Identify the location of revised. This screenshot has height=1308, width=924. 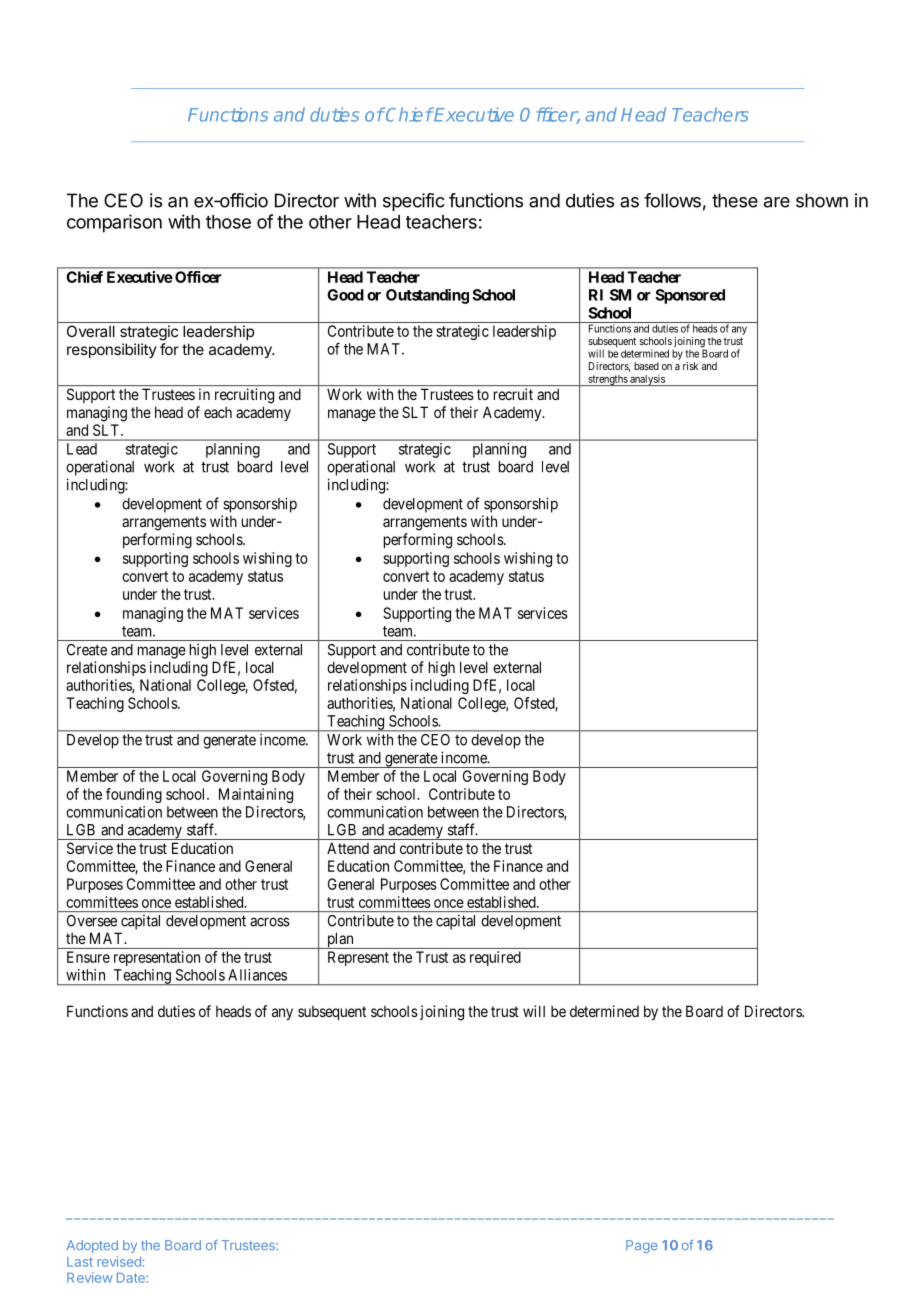
(119, 1261).
